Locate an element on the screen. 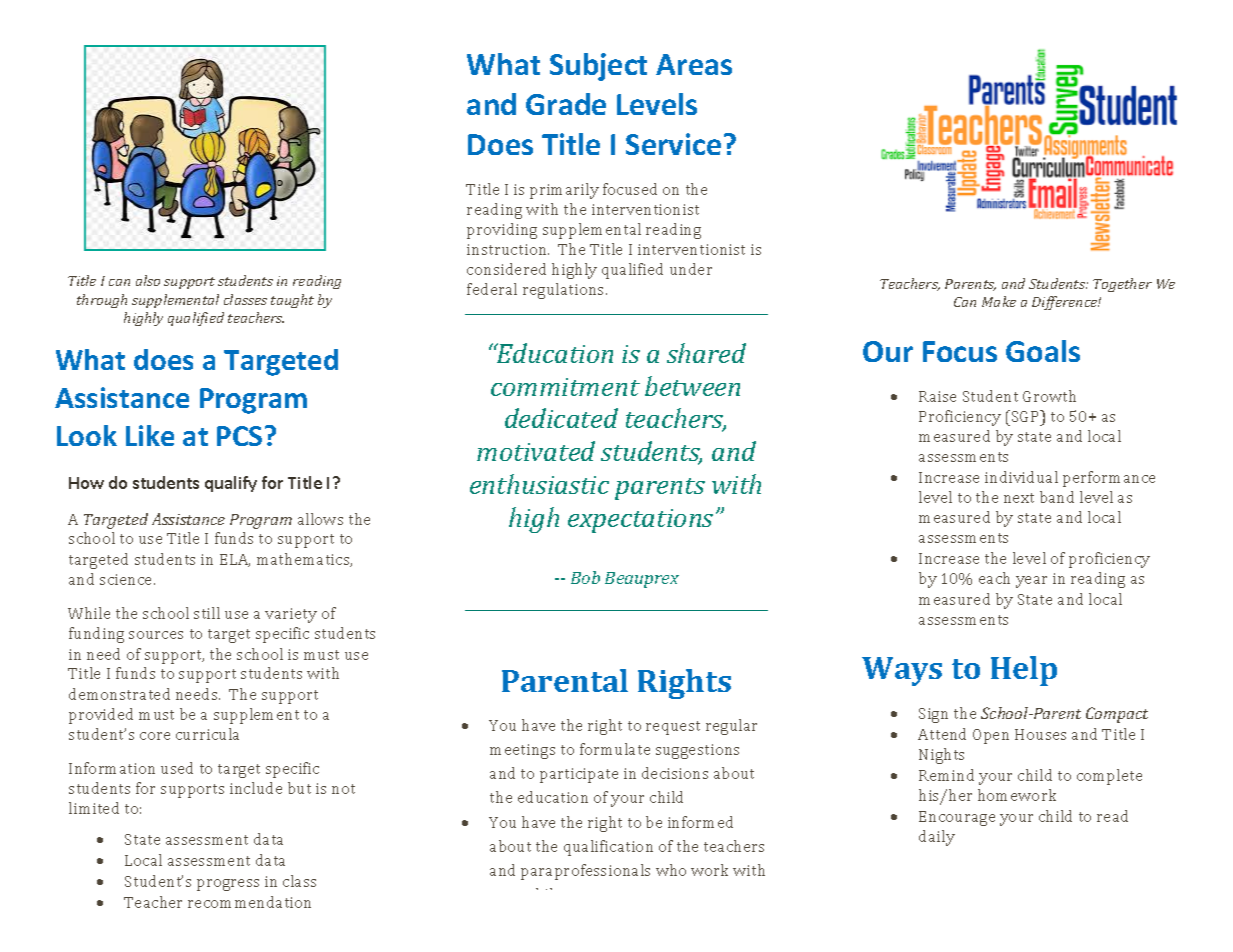  progress is located at coordinates (228, 885).
